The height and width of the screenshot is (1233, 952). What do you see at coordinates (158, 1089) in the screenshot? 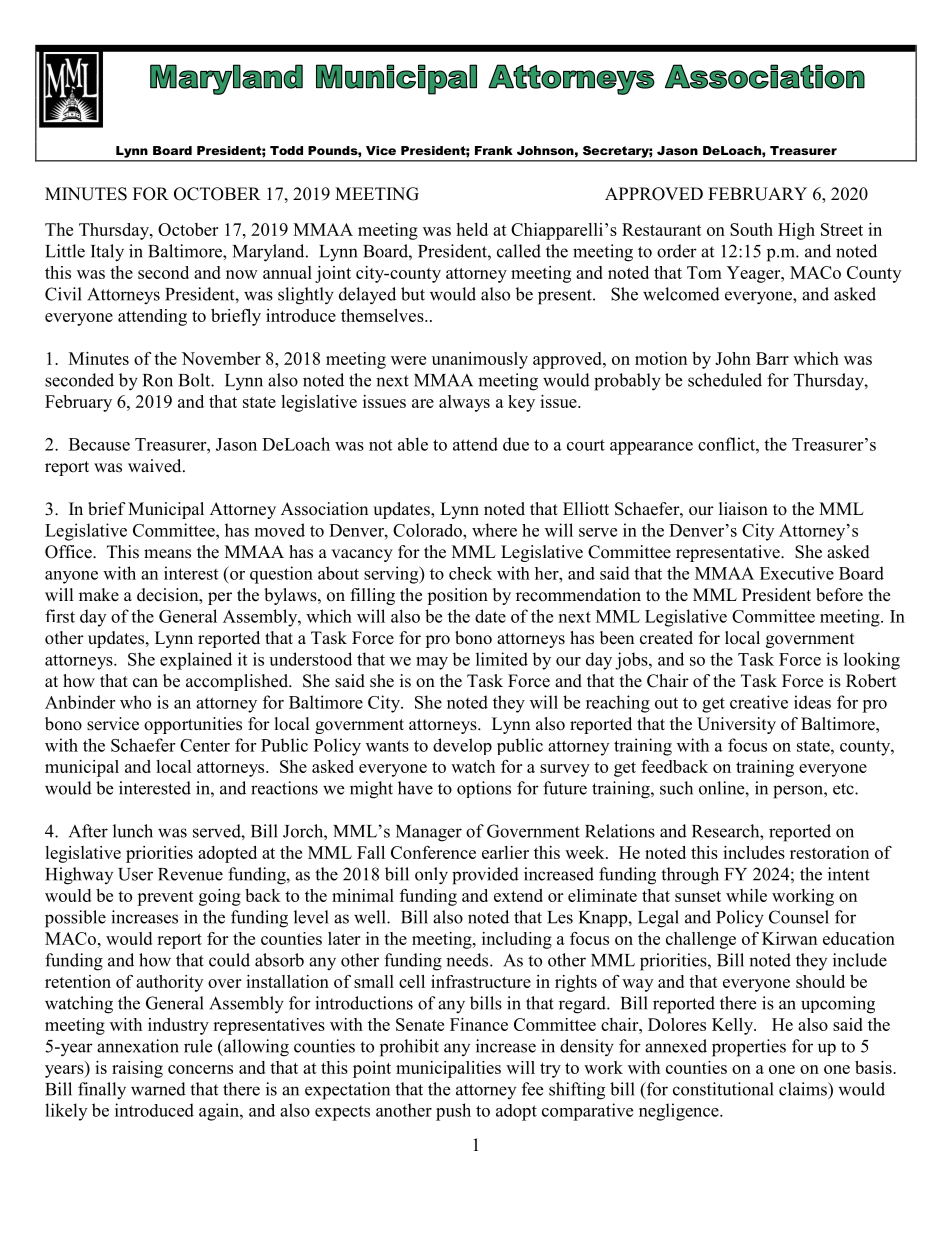
I see `warned` at bounding box center [158, 1089].
